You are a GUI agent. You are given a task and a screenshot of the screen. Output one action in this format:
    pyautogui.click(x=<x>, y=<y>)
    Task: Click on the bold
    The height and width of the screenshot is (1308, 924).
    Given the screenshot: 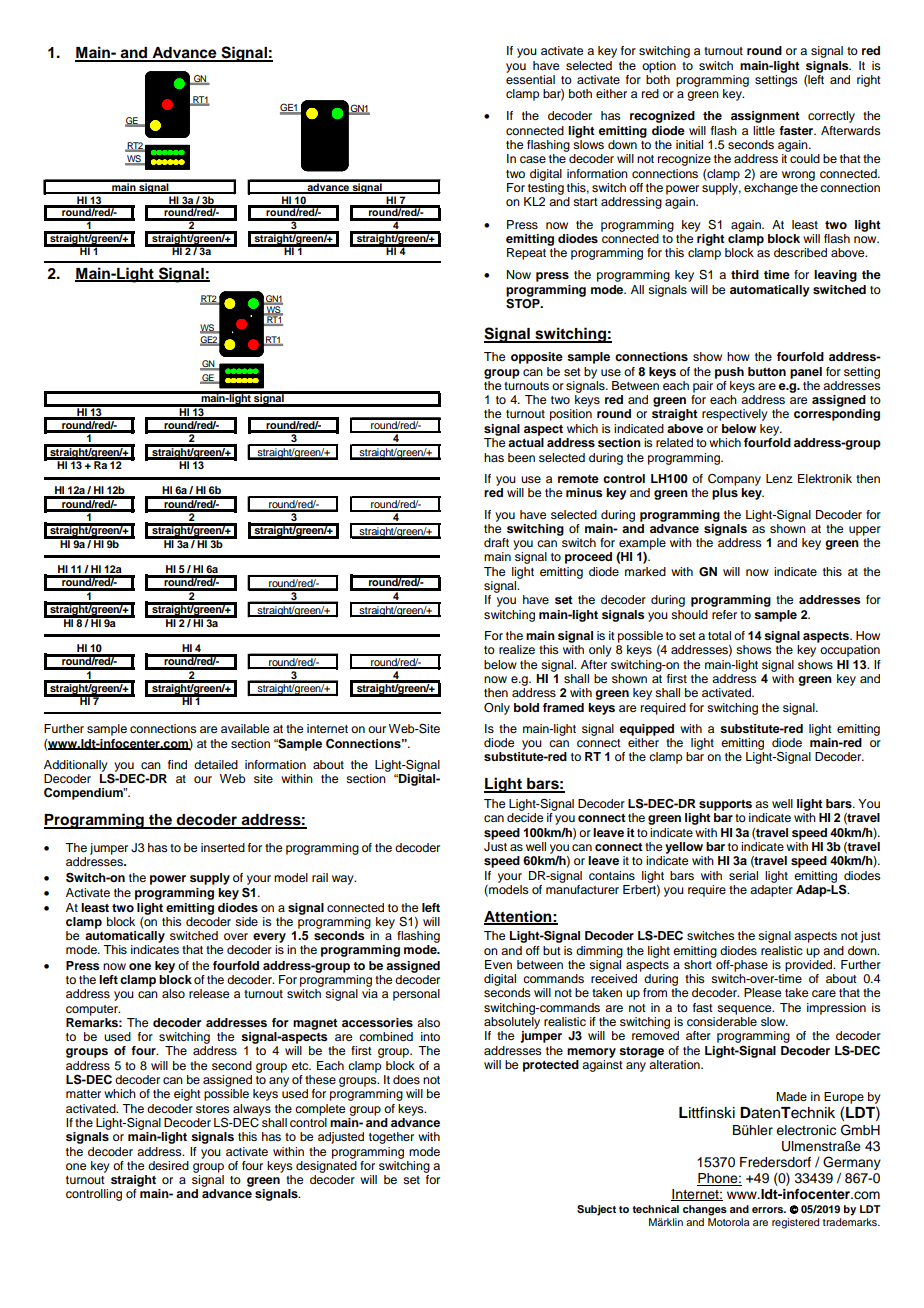 What is the action you would take?
    pyautogui.click(x=526, y=707)
